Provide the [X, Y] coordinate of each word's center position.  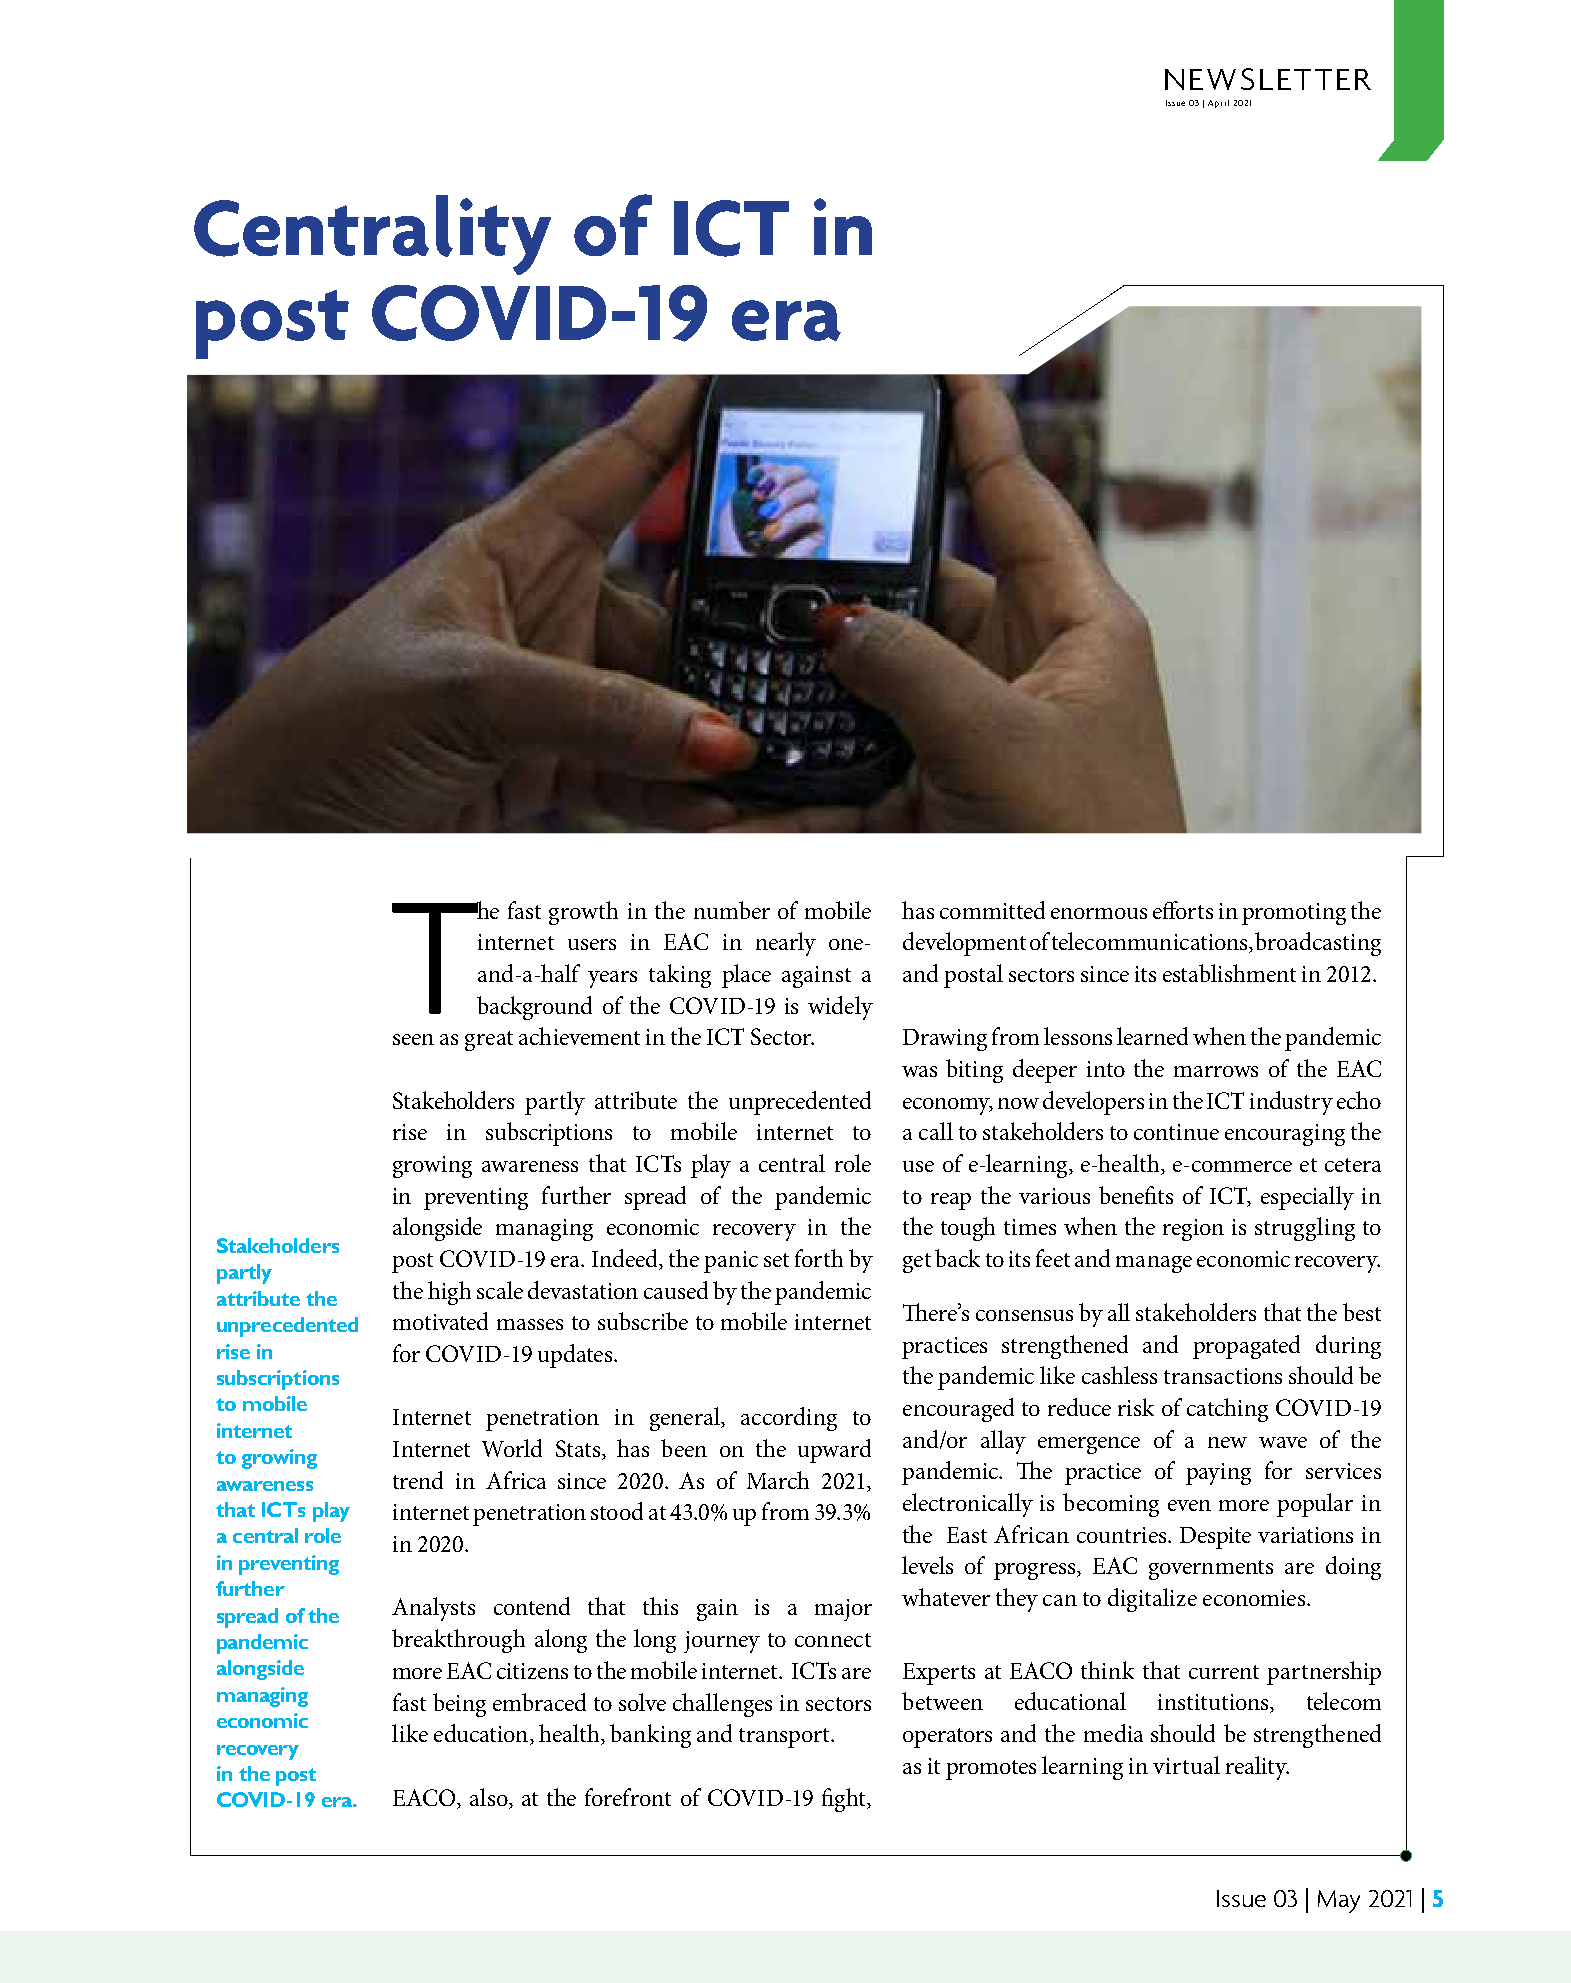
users [592, 944]
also [490, 1797]
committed [992, 910]
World [512, 1448]
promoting [1294, 914]
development [964, 944]
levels [927, 1565]
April [1218, 104]
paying [1218, 1474]
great [489, 1041]
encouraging [1285, 1135]
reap [951, 1201]
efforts [1183, 910]
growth [583, 913]
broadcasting [1318, 944]
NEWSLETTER [1268, 79]
